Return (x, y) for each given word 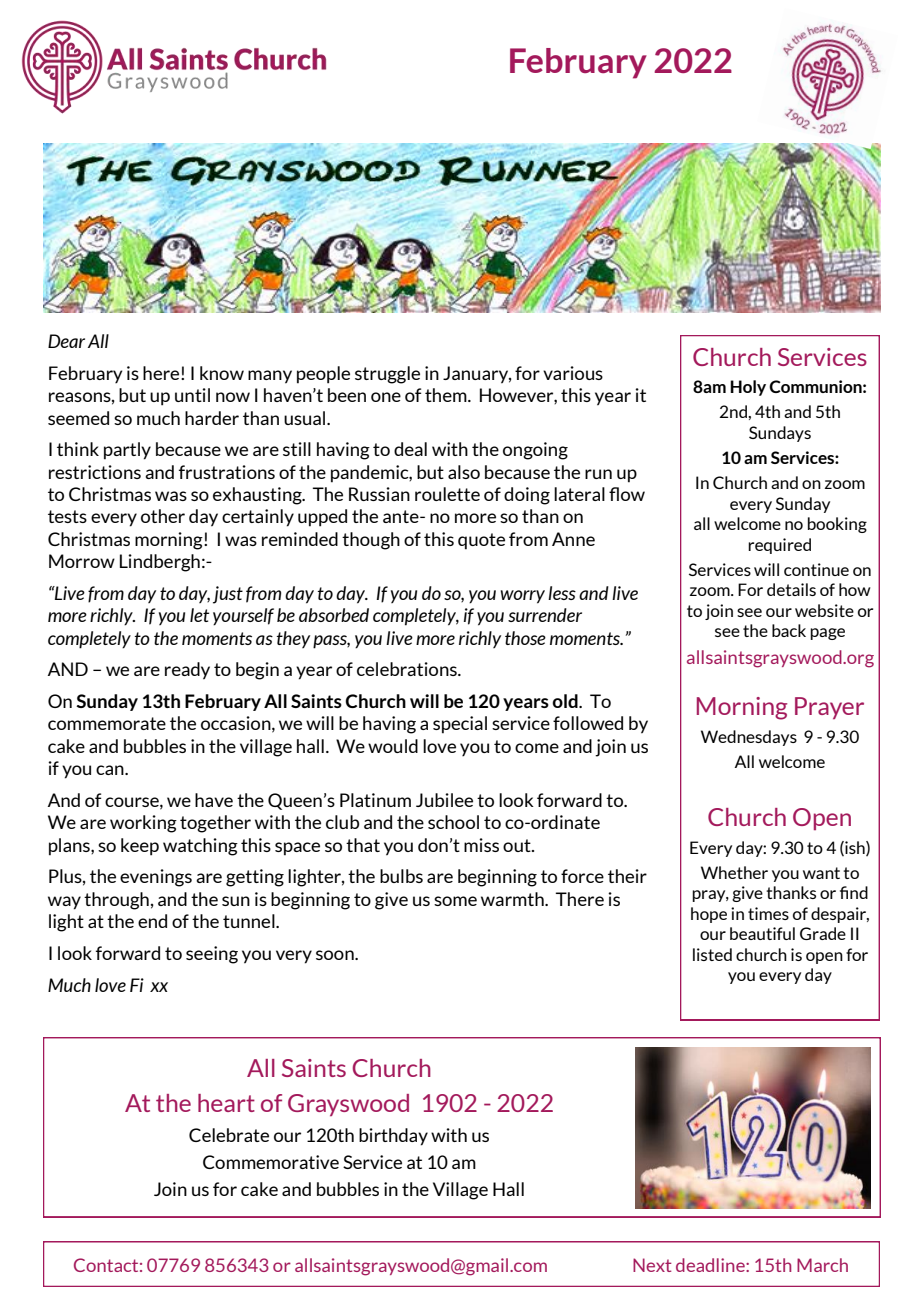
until (192, 395)
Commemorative (271, 1162)
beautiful (762, 933)
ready (187, 671)
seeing (212, 955)
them (447, 395)
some (455, 901)
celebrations (408, 669)
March (822, 1265)
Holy (748, 388)
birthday (393, 1137)
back (789, 630)
